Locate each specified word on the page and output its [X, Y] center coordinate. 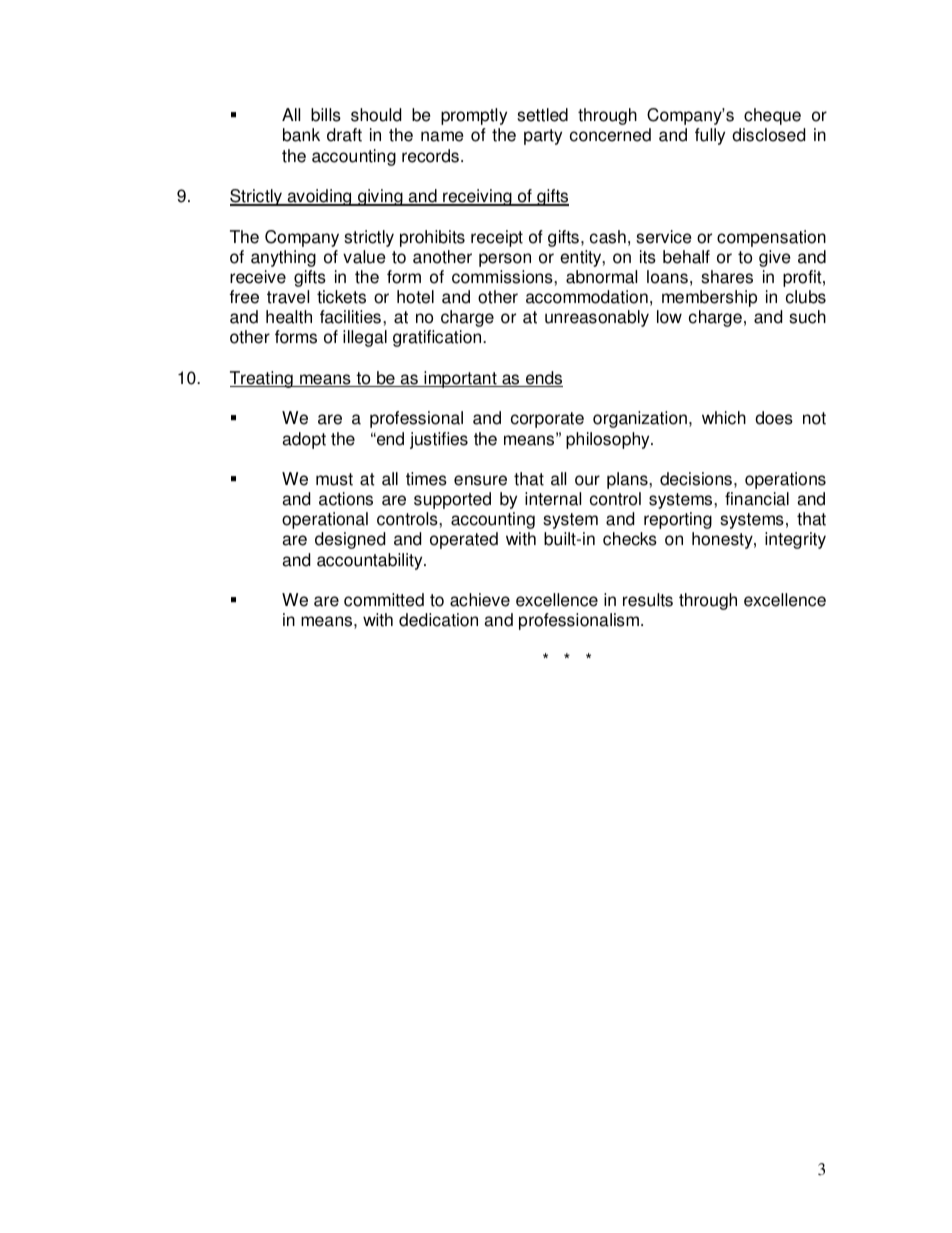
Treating [262, 379]
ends [543, 379]
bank [301, 135]
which [724, 418]
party [543, 137]
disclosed [768, 135]
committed [384, 600]
